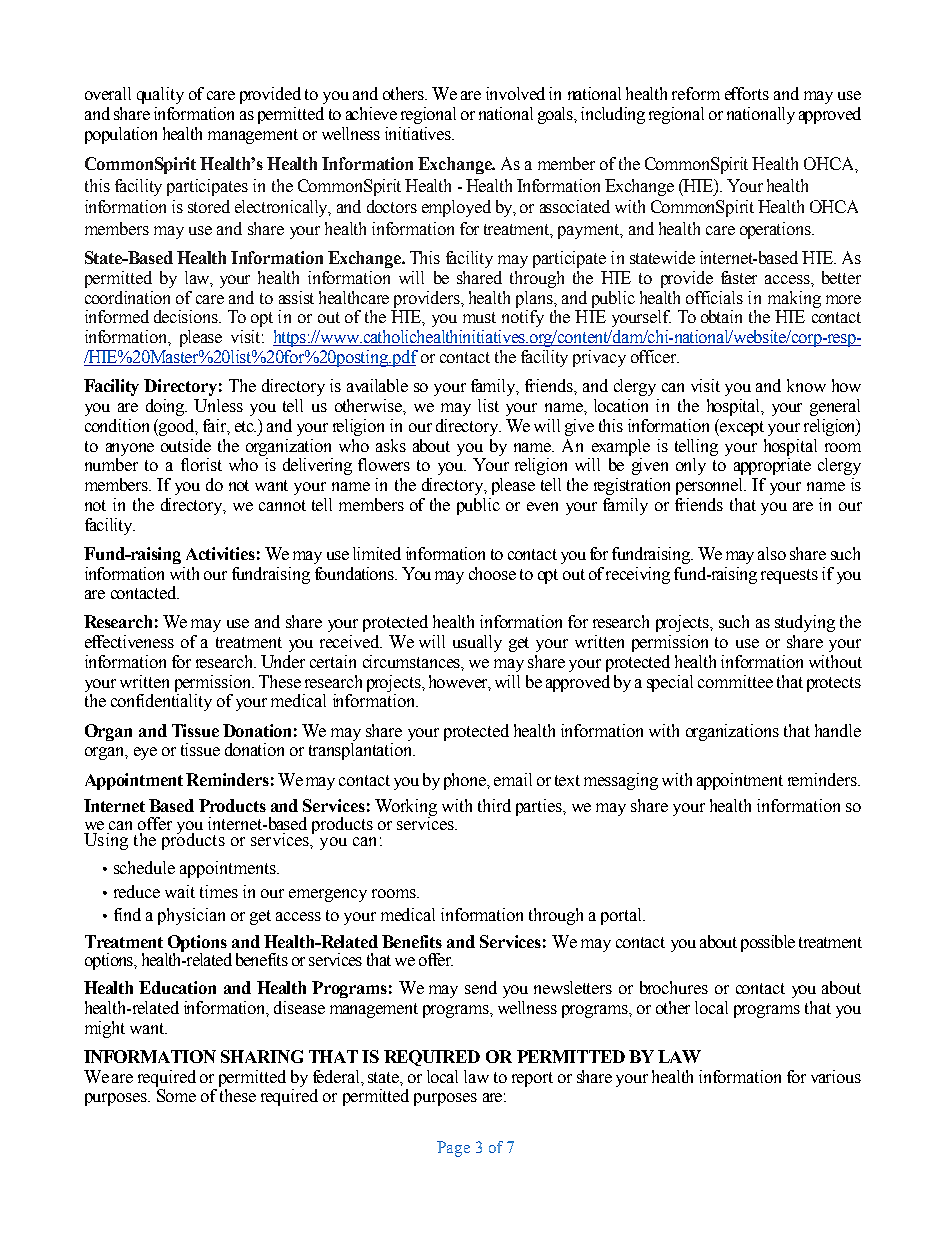  Describe the element at coordinates (515, 93) in the page. I see `involved` at that location.
